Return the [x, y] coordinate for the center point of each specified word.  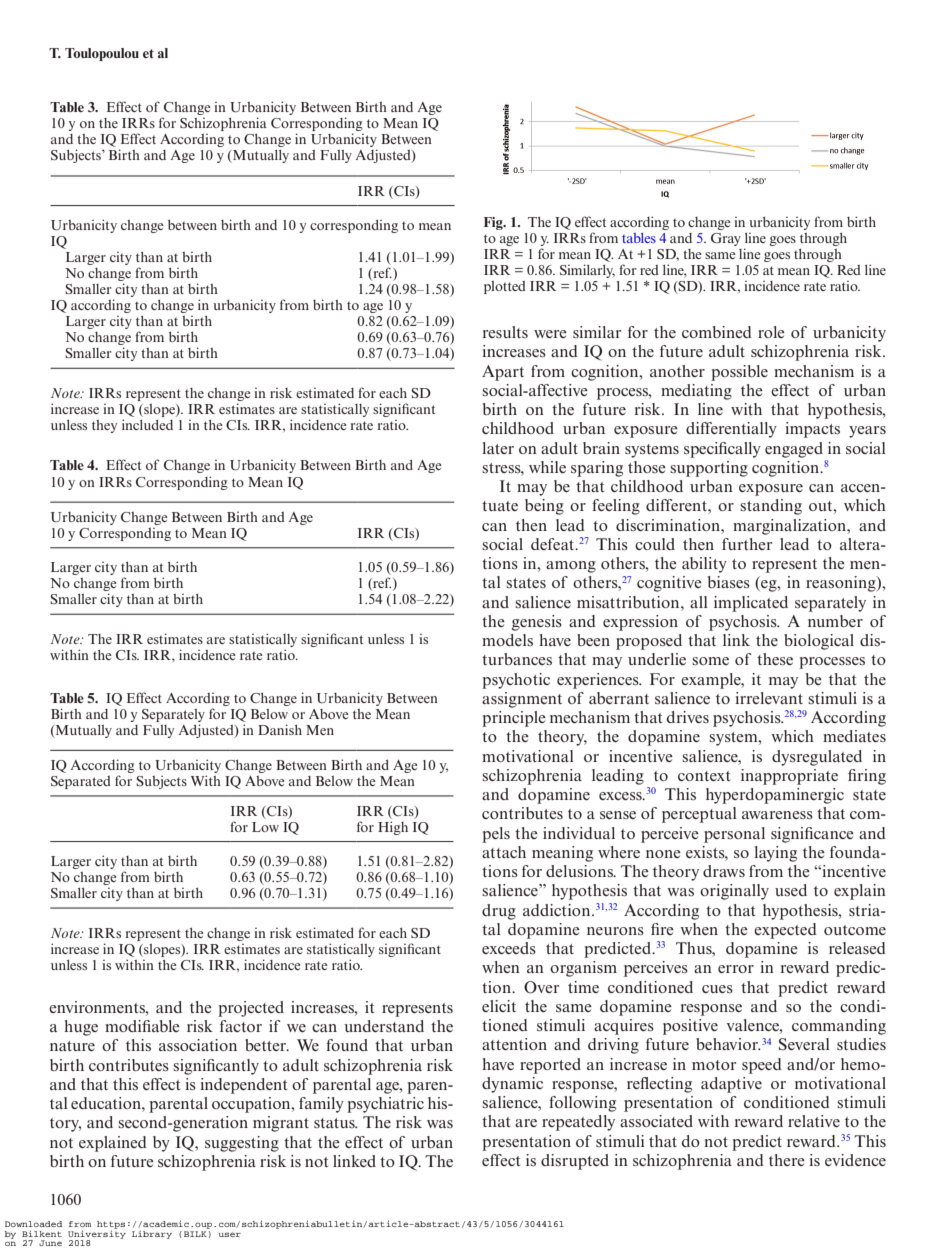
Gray [726, 239]
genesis [537, 623]
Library [152, 1235]
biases [729, 582]
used [791, 890]
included [147, 424]
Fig [494, 223]
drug [499, 912]
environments [98, 1007]
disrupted [575, 1162]
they [104, 426]
